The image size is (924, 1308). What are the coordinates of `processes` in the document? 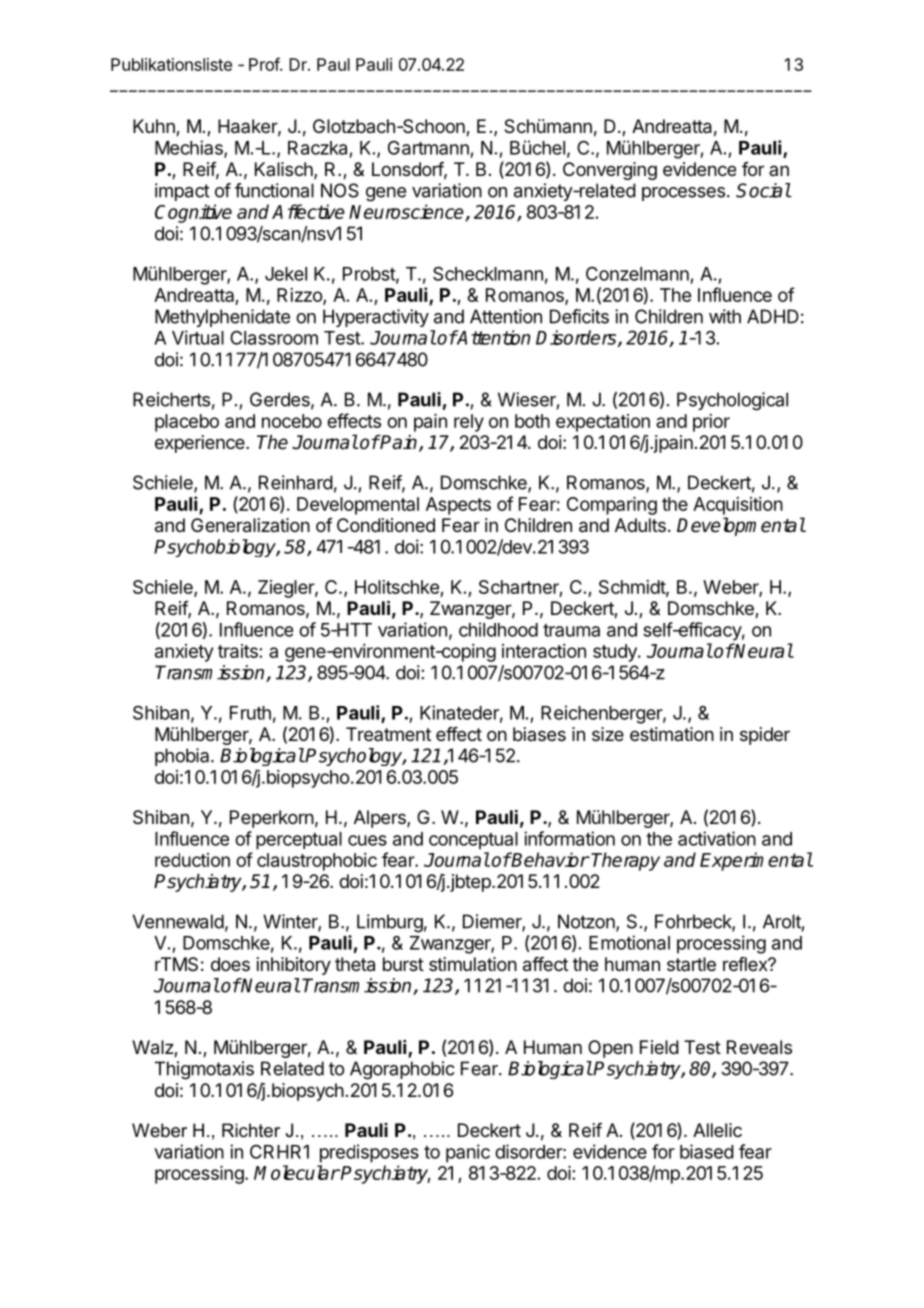 It's located at (683, 194).
